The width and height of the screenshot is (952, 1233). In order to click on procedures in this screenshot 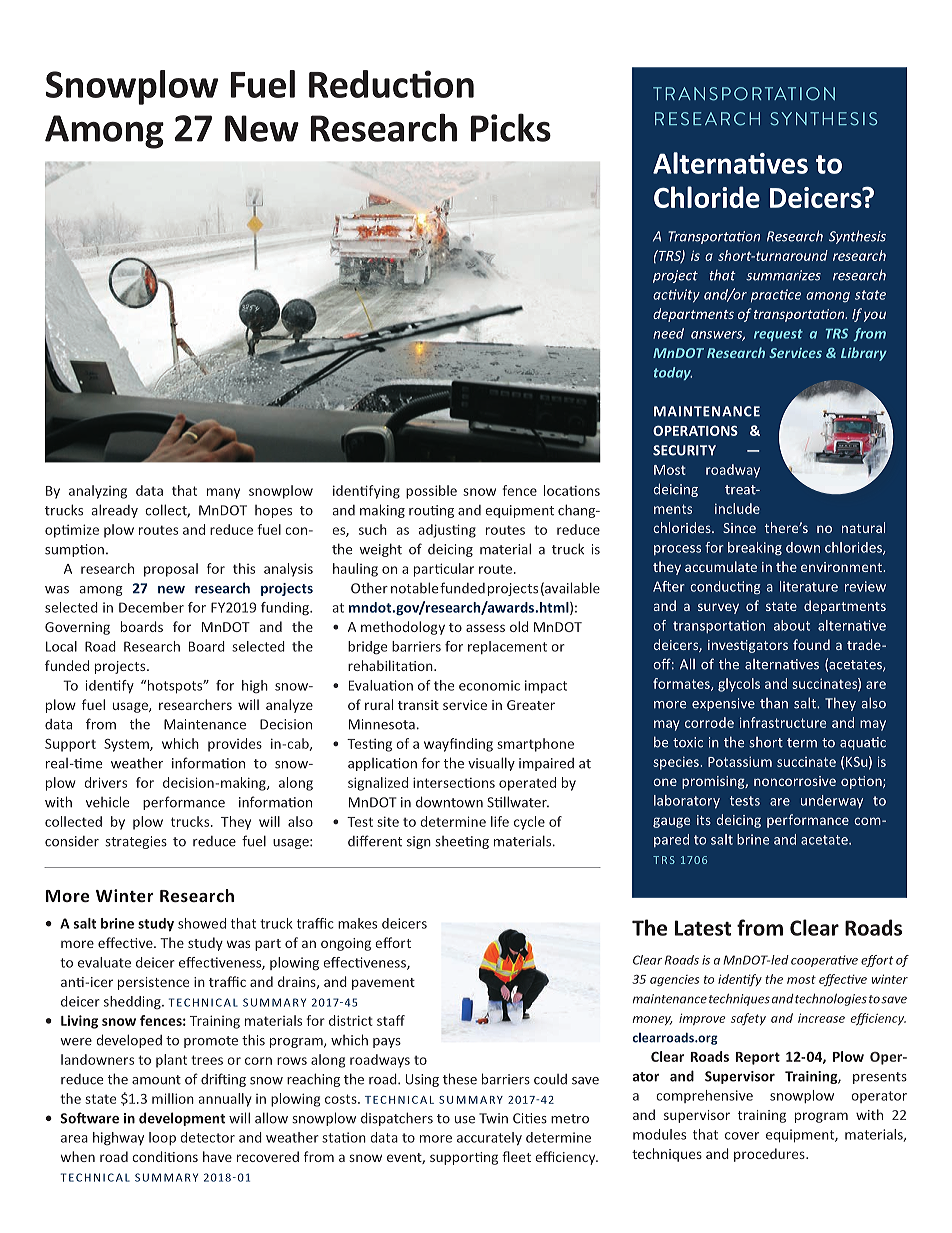, I will do `click(770, 1155)`.
